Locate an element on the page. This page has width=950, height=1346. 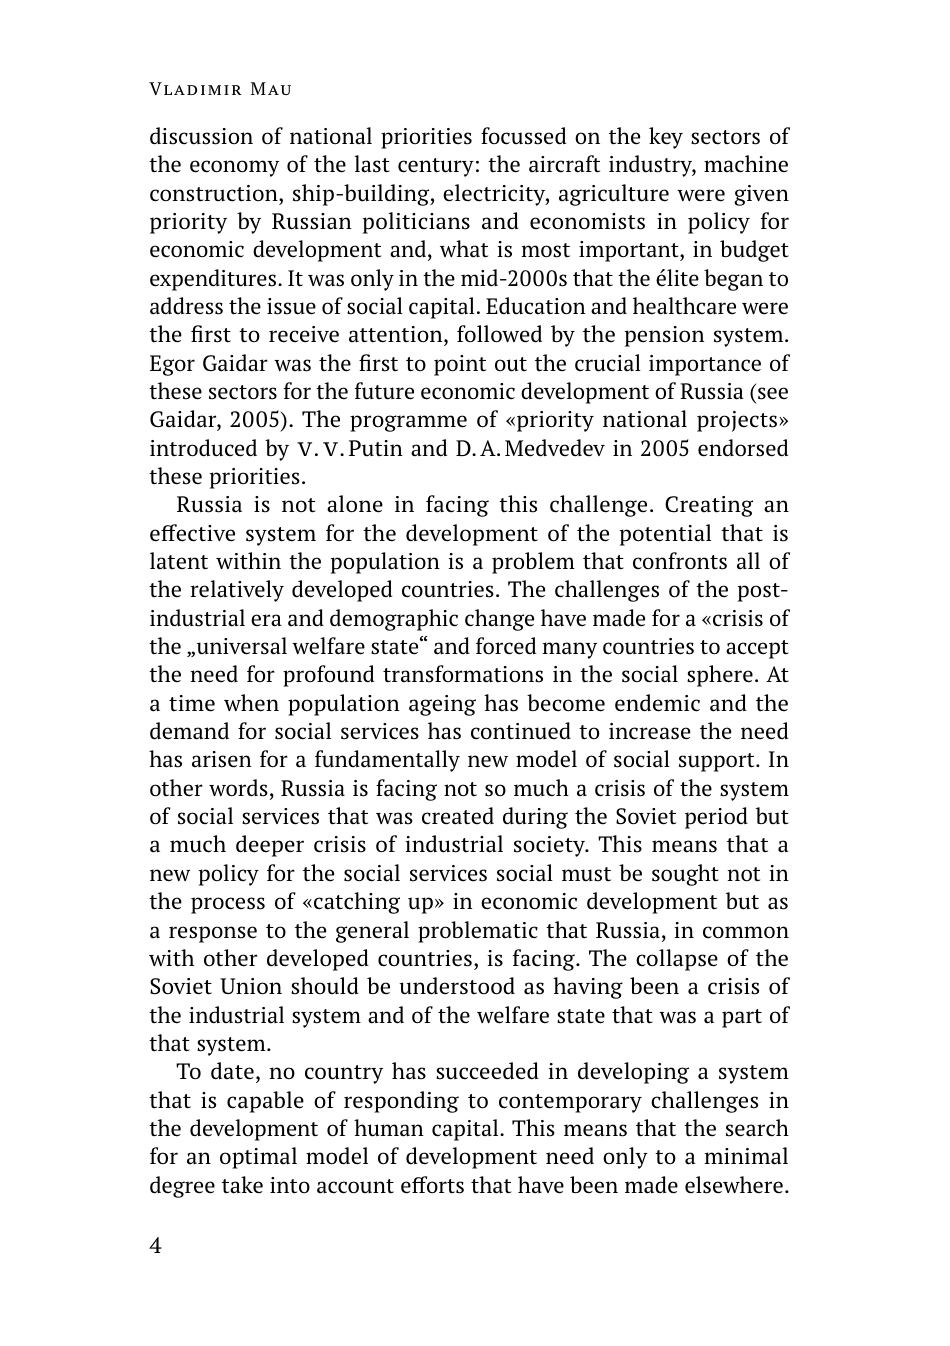
Medvedev is located at coordinates (555, 448).
